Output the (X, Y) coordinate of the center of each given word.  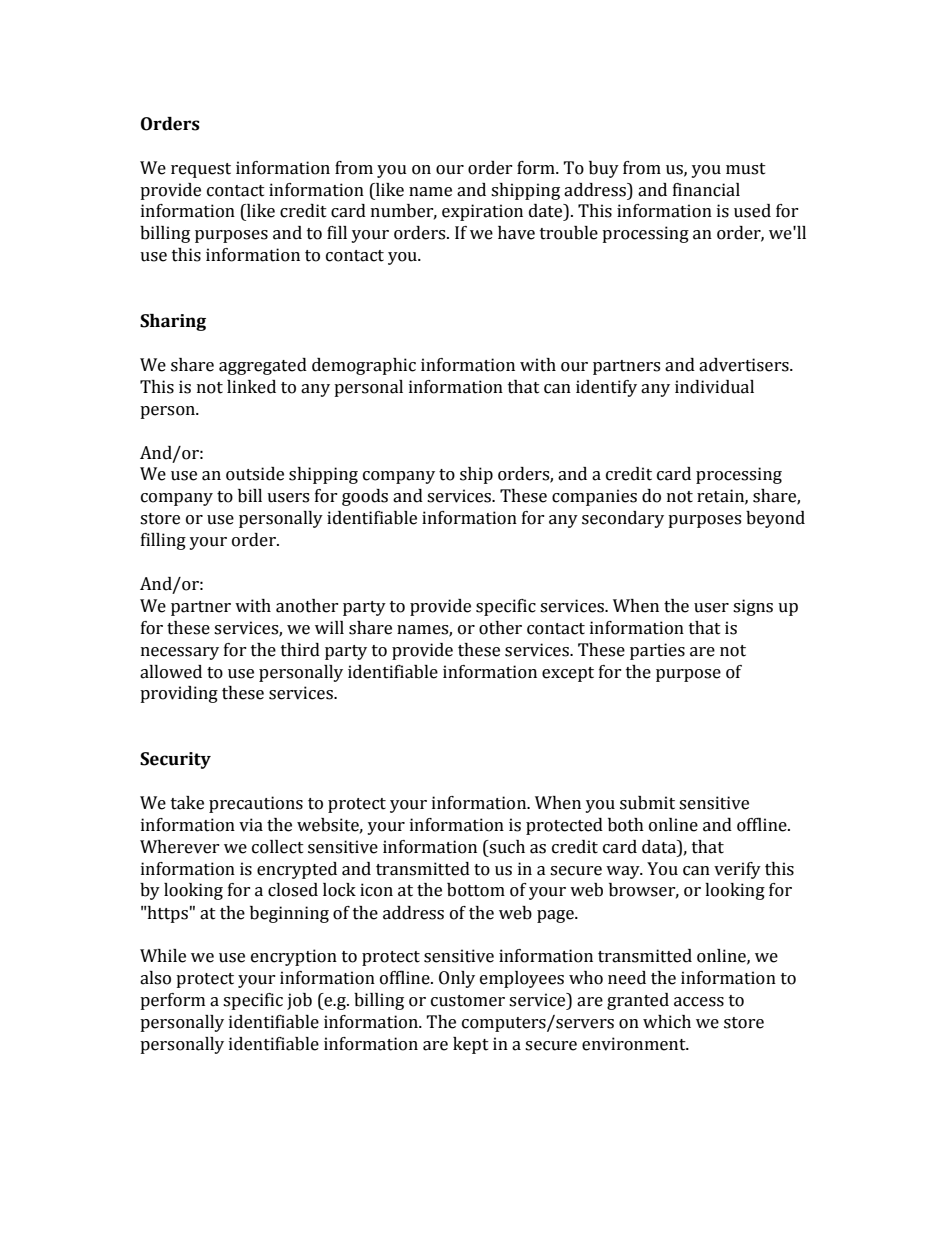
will (329, 627)
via (251, 825)
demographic (364, 366)
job (299, 1001)
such (506, 847)
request (201, 170)
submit (647, 803)
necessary (180, 653)
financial (706, 190)
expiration (482, 212)
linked (251, 387)
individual (714, 387)
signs (753, 607)
